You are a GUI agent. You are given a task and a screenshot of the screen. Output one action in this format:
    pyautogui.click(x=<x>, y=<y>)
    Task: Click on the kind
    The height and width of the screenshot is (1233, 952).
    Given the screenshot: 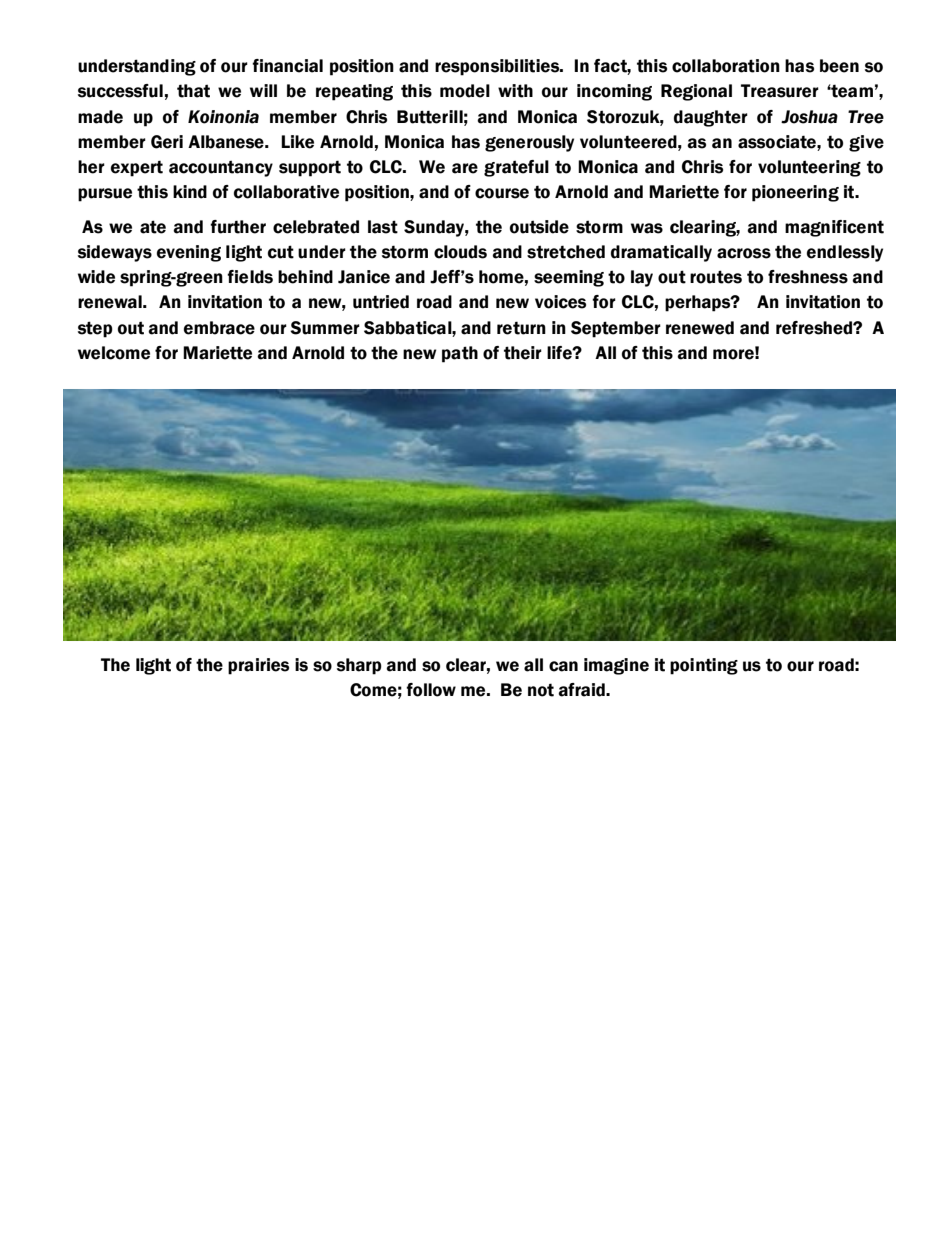 What is the action you would take?
    pyautogui.click(x=190, y=192)
